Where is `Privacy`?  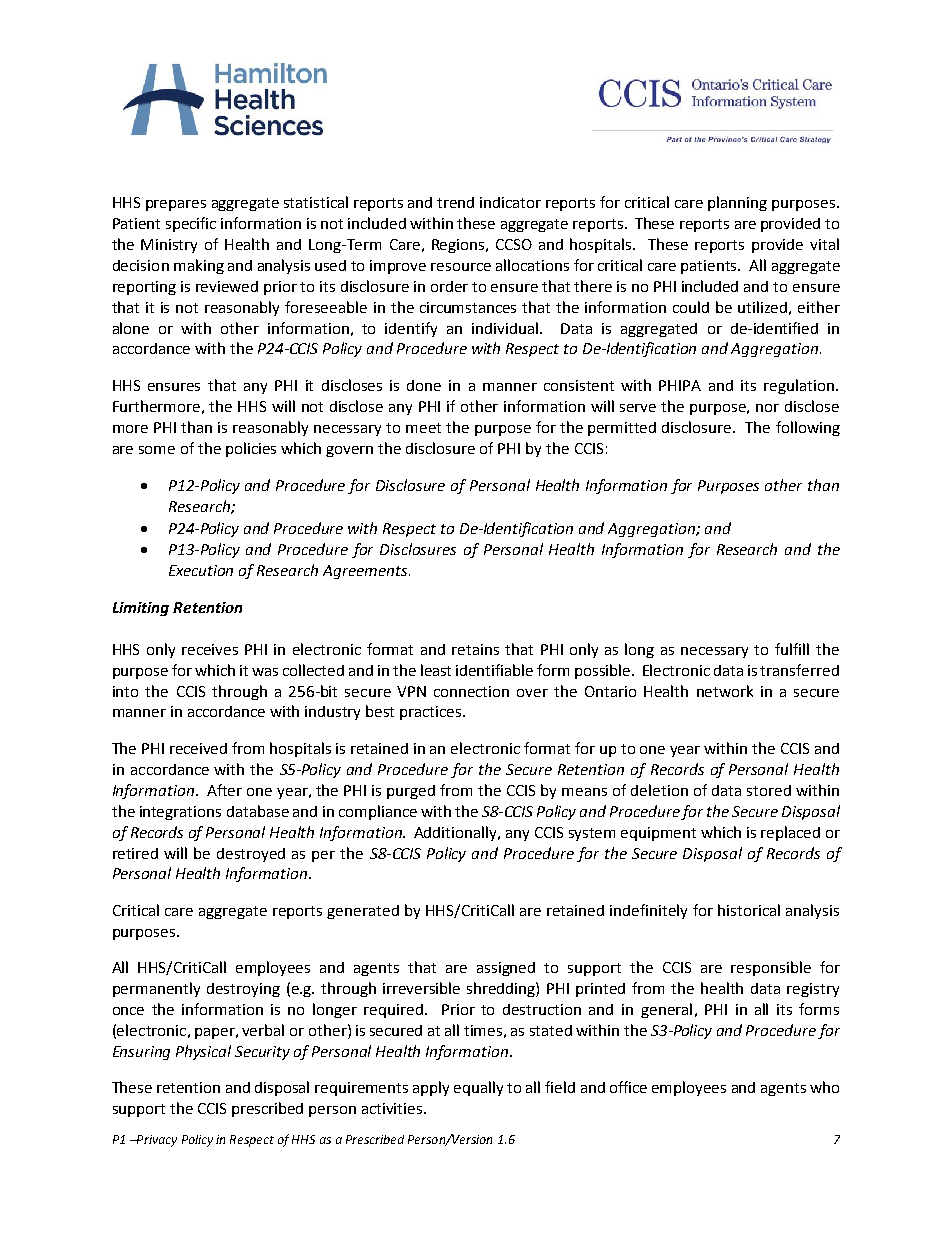 Privacy is located at coordinates (156, 1141).
